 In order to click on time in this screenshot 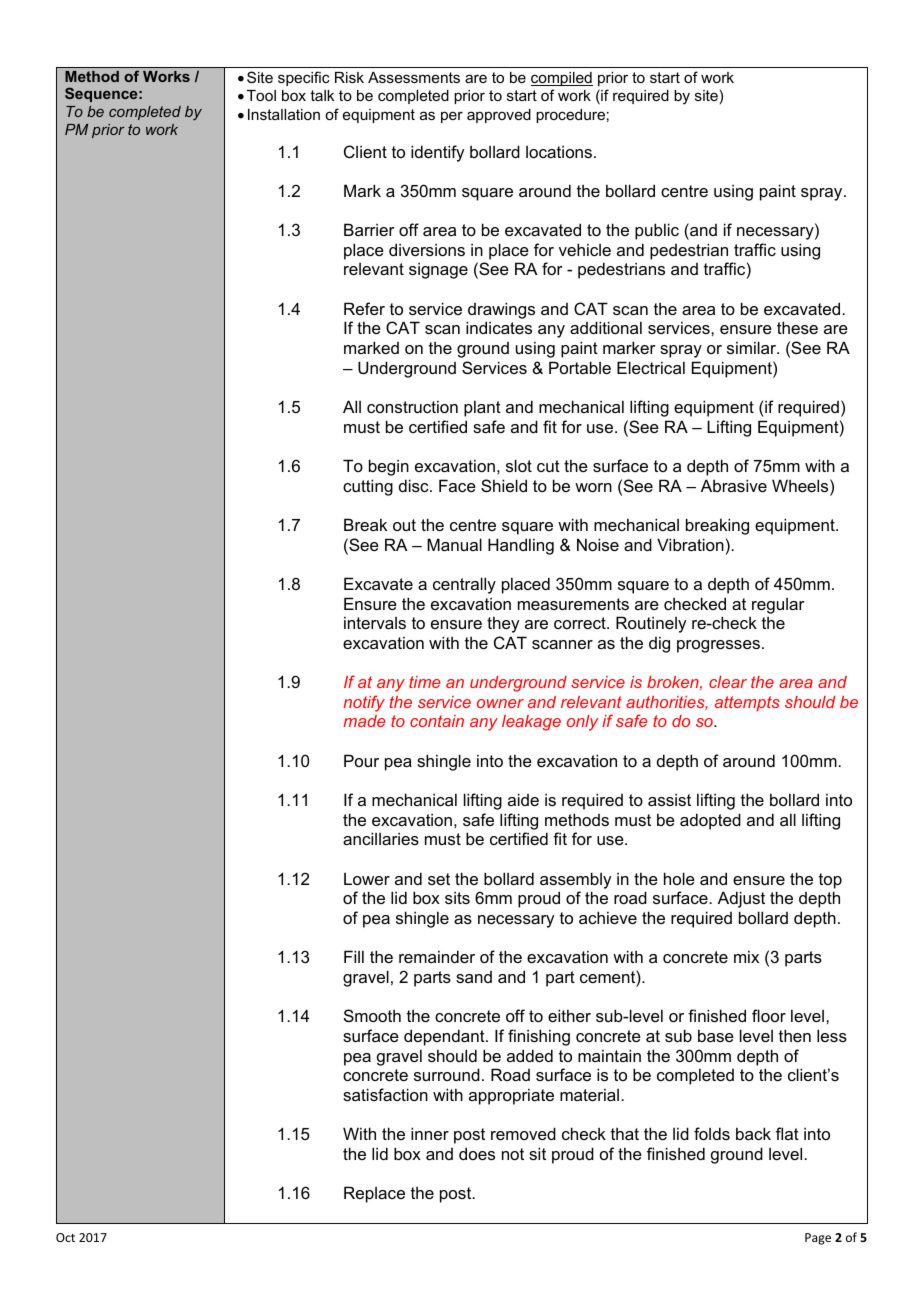, I will do `click(424, 682)`.
